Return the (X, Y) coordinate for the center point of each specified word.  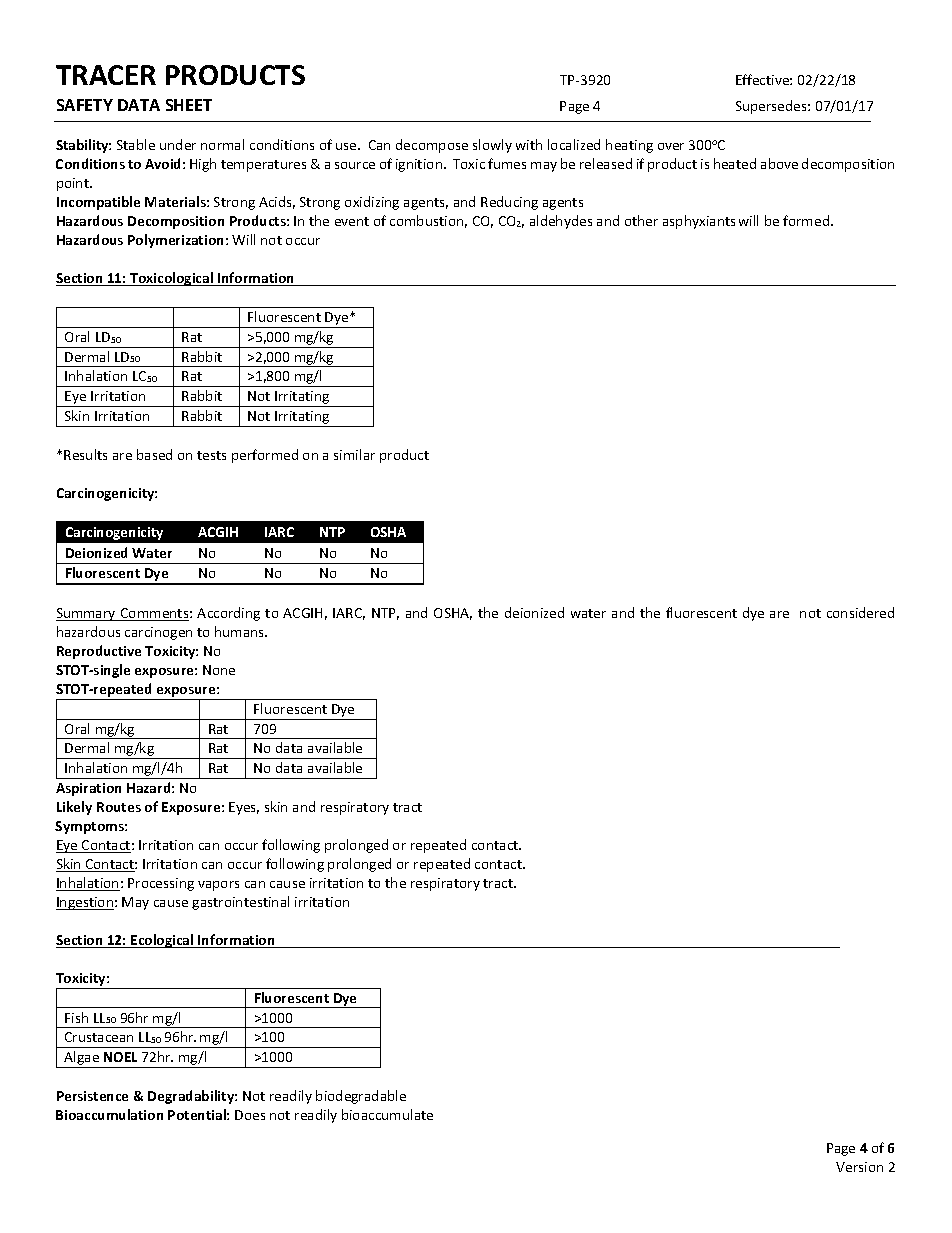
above (779, 163)
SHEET (189, 105)
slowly (492, 146)
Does (250, 1115)
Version (859, 1167)
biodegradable (361, 1097)
